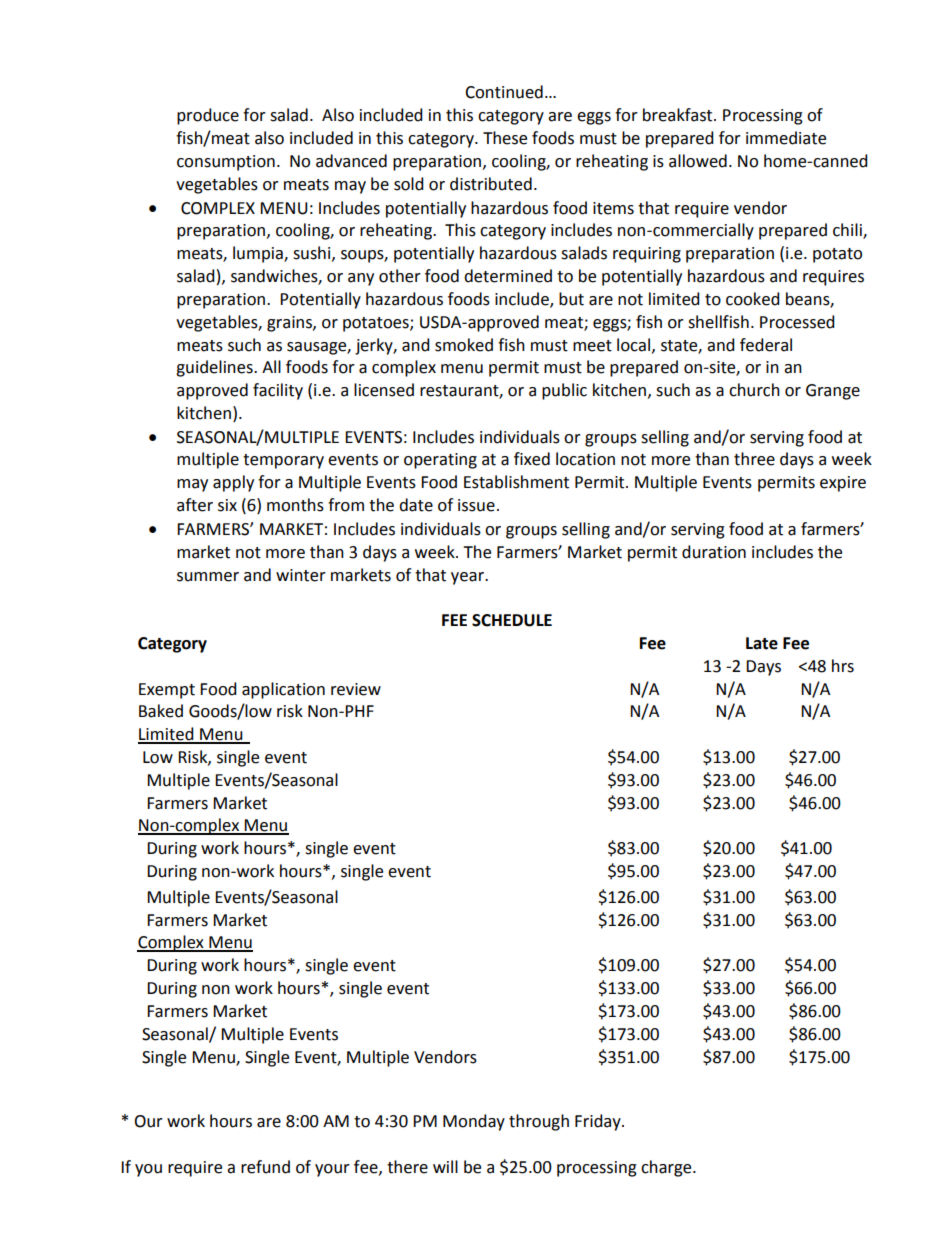  Describe the element at coordinates (208, 116) in the document. I see `produce` at that location.
